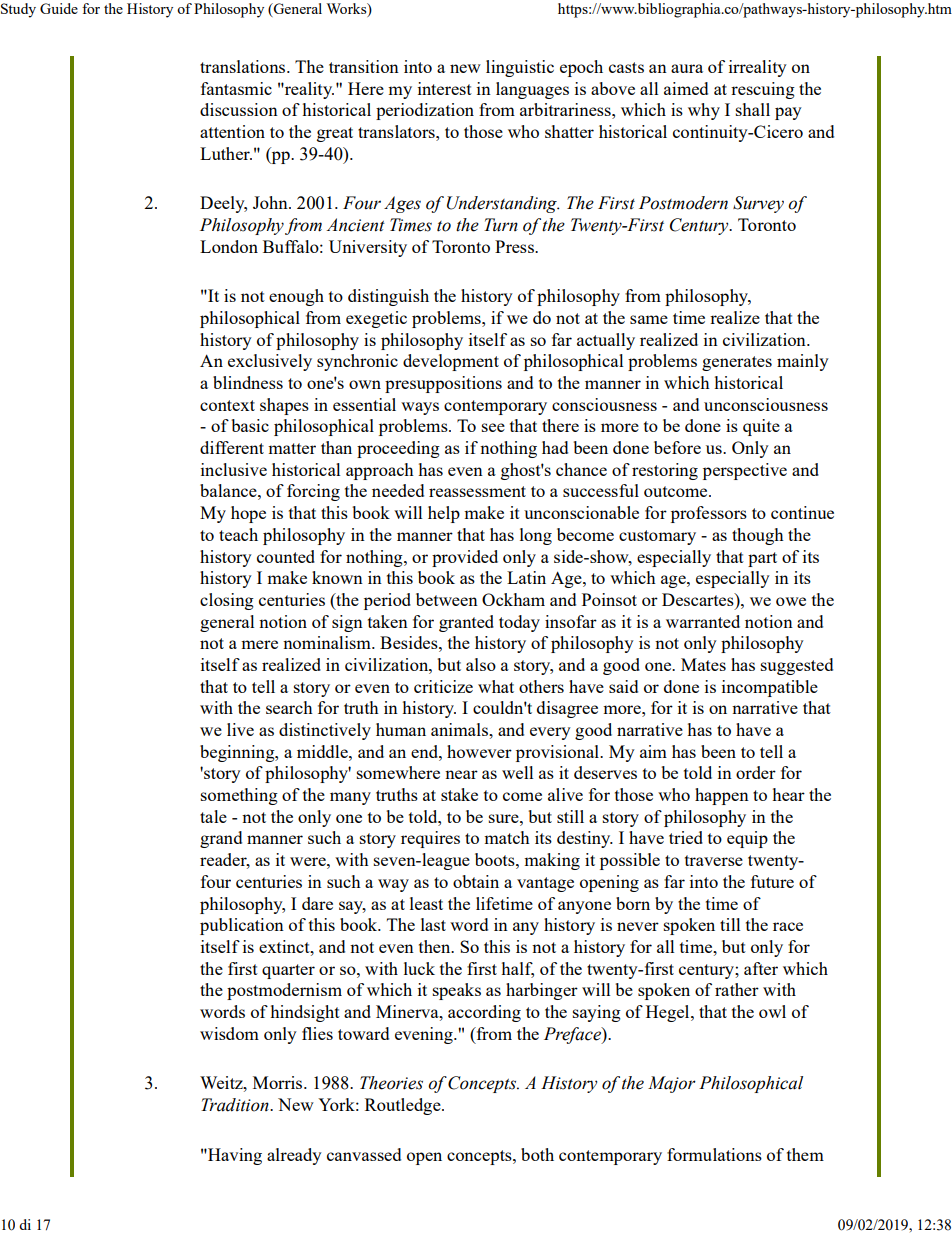  Describe the element at coordinates (236, 1105) in the image. I see `Tradition` at that location.
